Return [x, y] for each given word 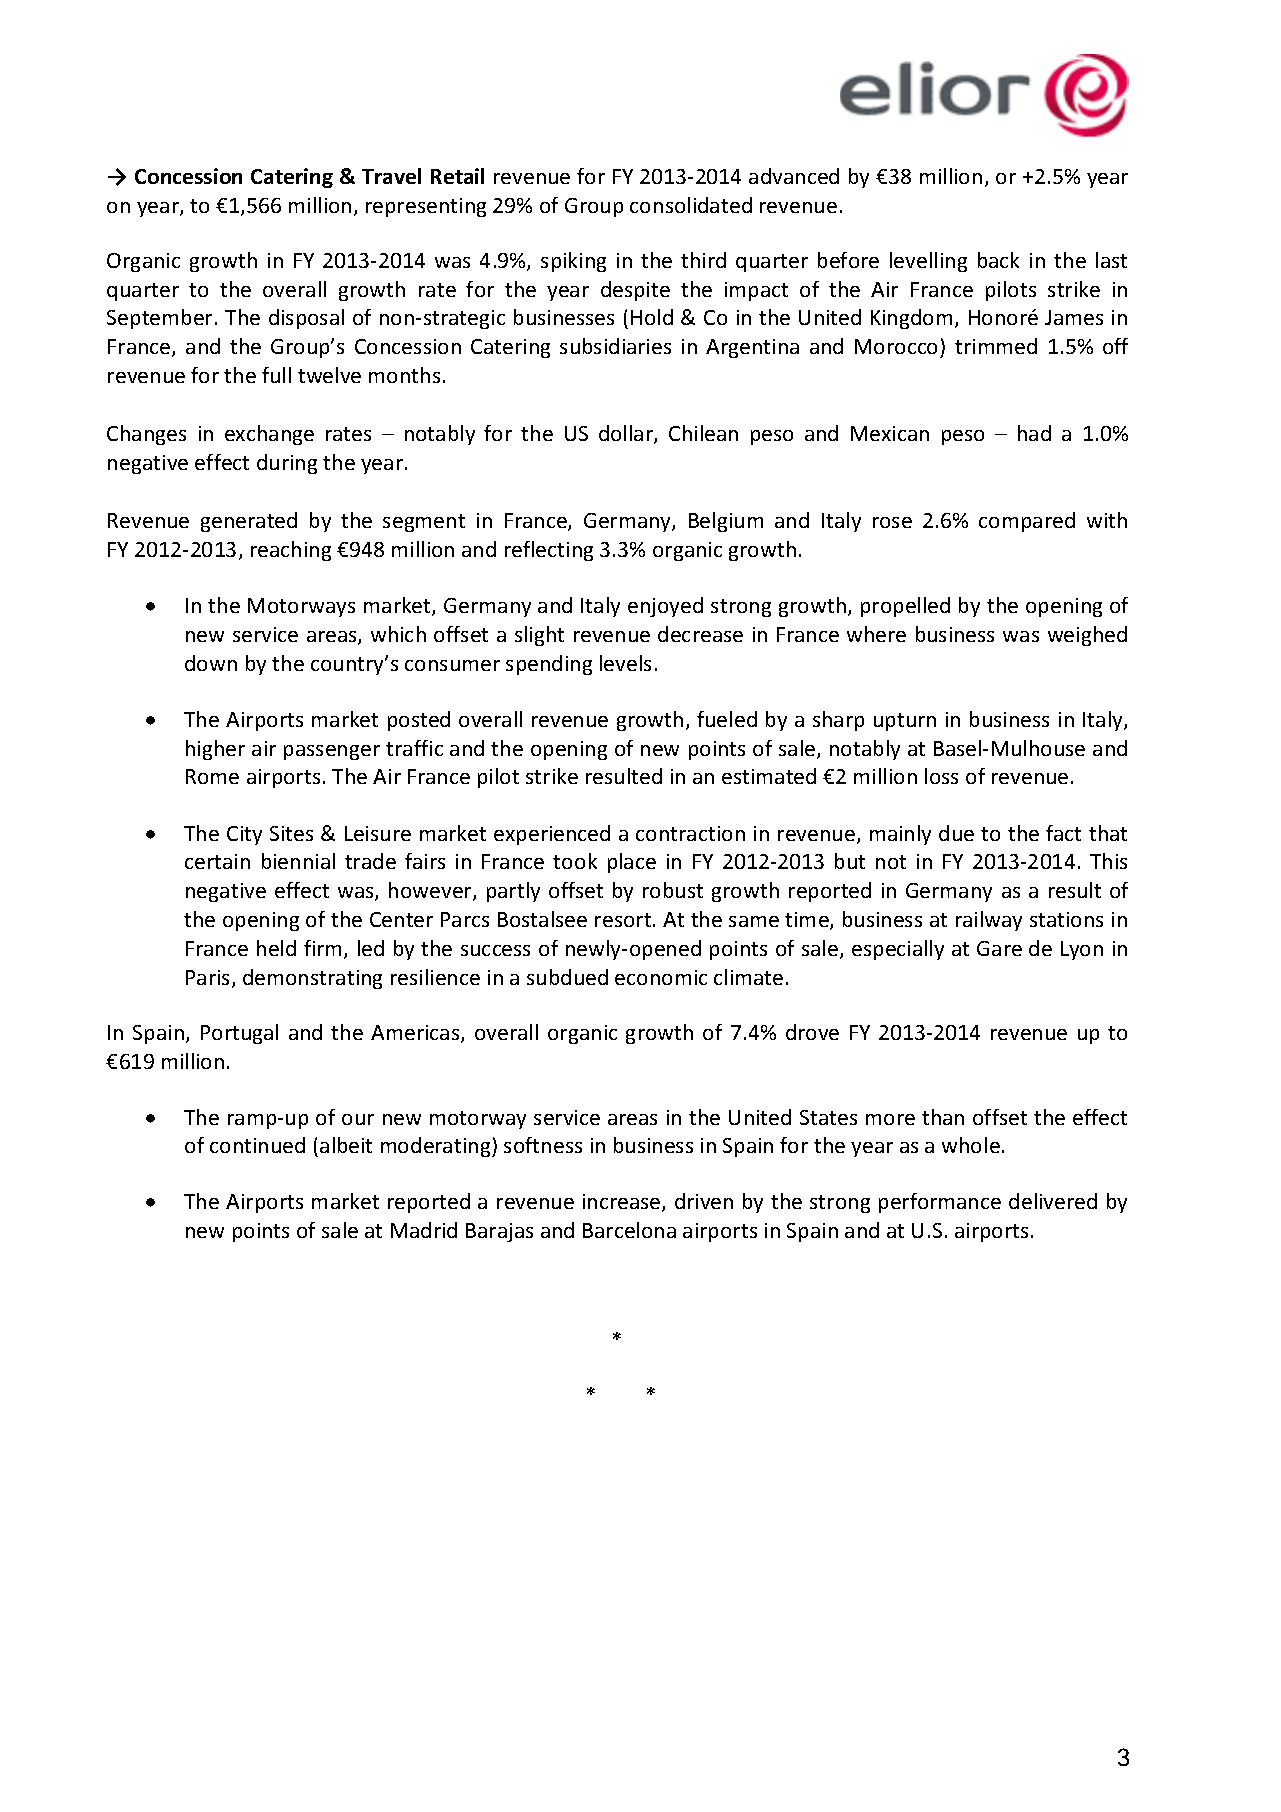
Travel [391, 176]
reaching [291, 551]
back [998, 260]
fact [1063, 833]
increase [623, 1203]
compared [1027, 522]
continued [257, 1145]
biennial [298, 861]
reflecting [549, 551]
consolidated [691, 205]
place [632, 863]
